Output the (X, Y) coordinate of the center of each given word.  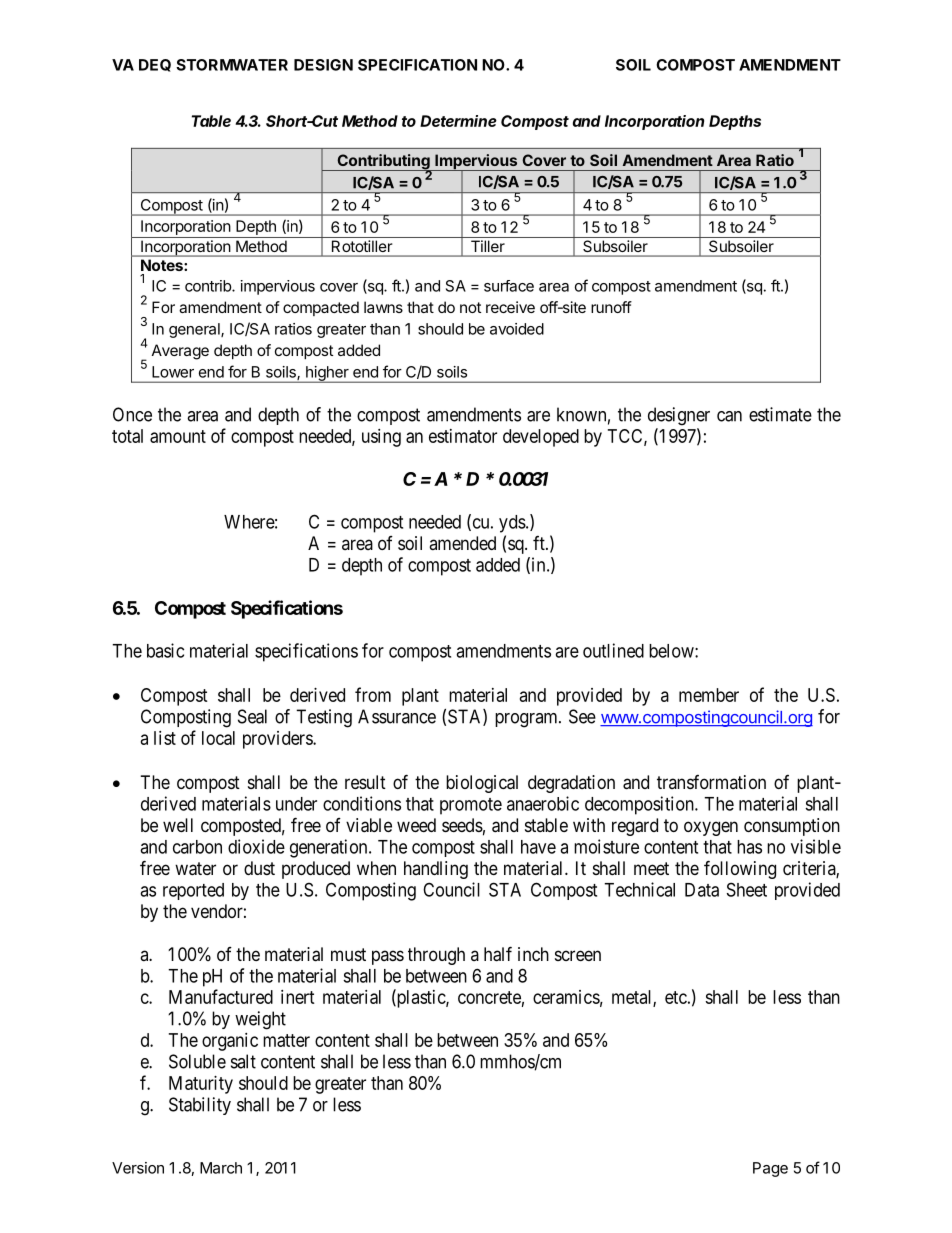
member (709, 695)
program (527, 720)
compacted (321, 308)
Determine (458, 121)
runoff (611, 307)
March (221, 1168)
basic (165, 650)
